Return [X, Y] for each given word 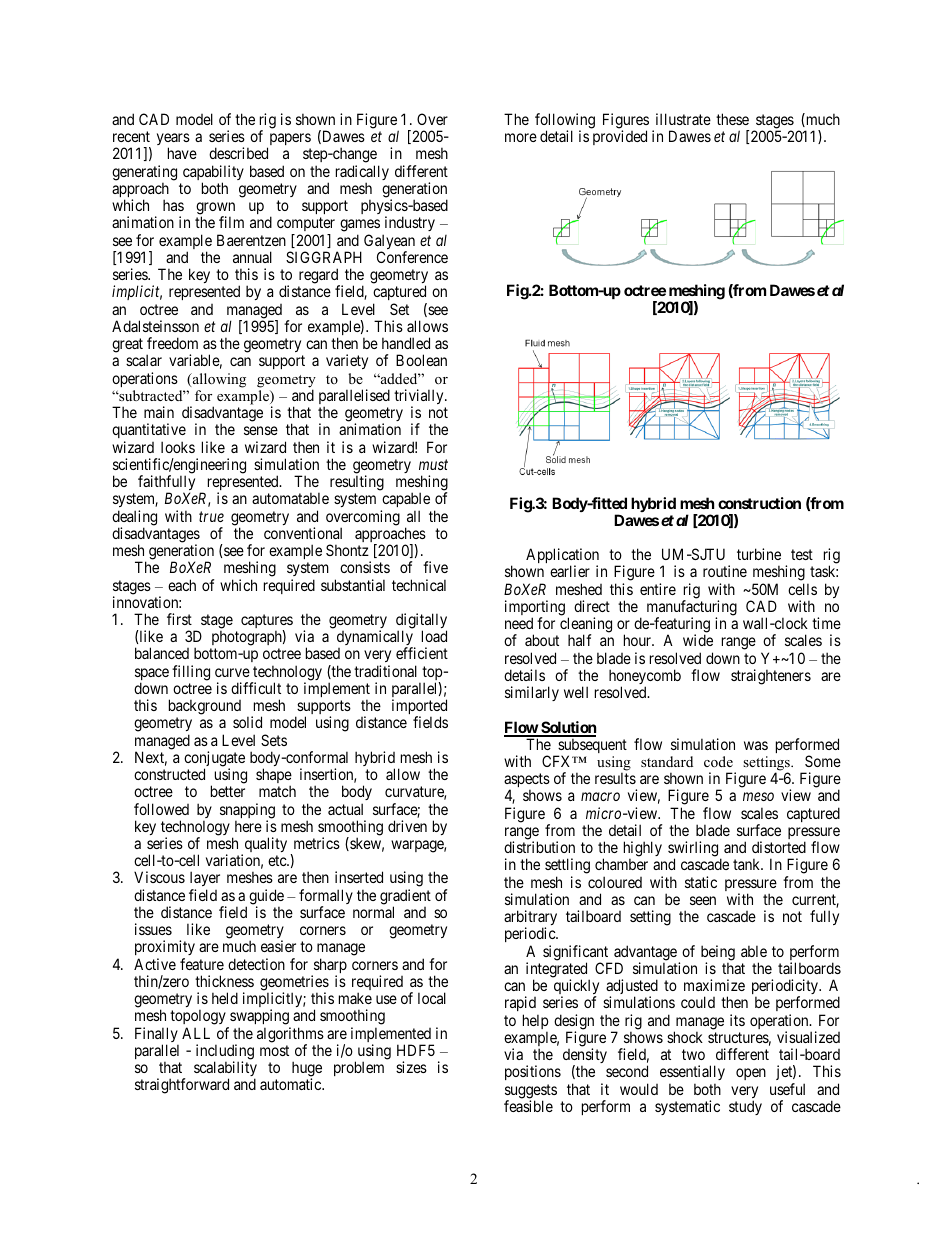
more [521, 137]
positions [533, 1072]
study [745, 1107]
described [238, 153]
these [732, 119]
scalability [225, 1070]
